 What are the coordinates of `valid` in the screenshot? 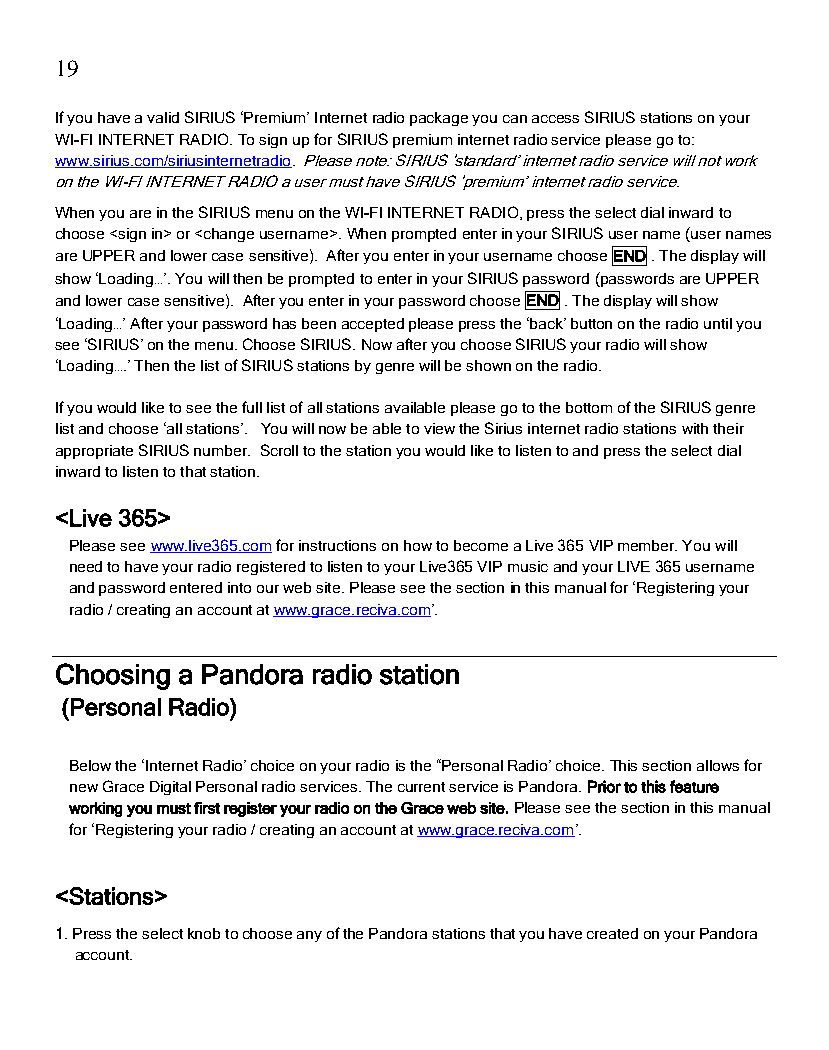 It's located at (163, 117).
